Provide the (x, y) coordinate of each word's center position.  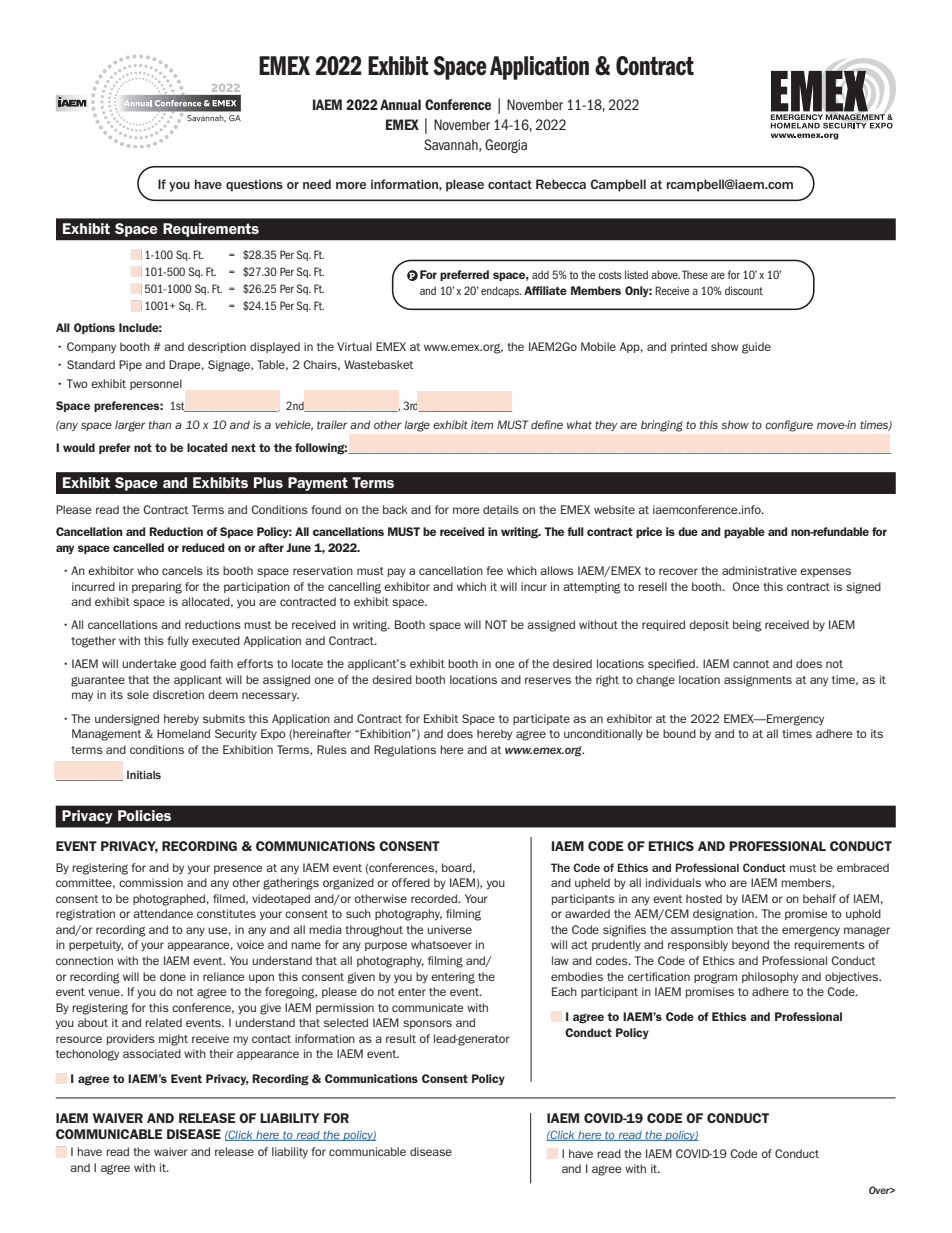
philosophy (770, 977)
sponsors (427, 1024)
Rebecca (561, 184)
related (163, 1022)
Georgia (506, 146)
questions (254, 185)
